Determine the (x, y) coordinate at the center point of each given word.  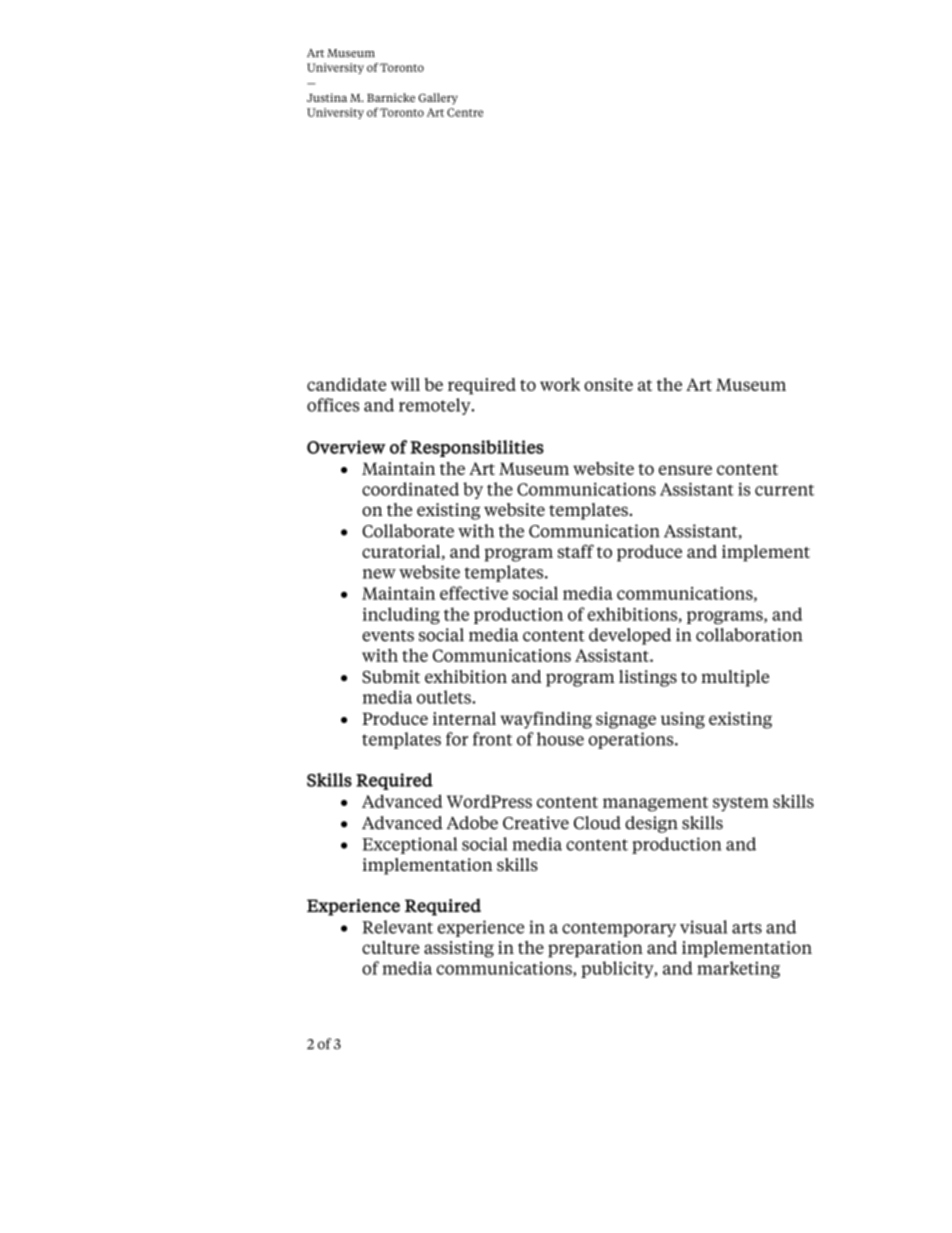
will (405, 384)
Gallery (438, 99)
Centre (465, 112)
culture (391, 947)
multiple (735, 678)
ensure (685, 470)
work (560, 384)
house (560, 739)
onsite (608, 384)
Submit (391, 676)
